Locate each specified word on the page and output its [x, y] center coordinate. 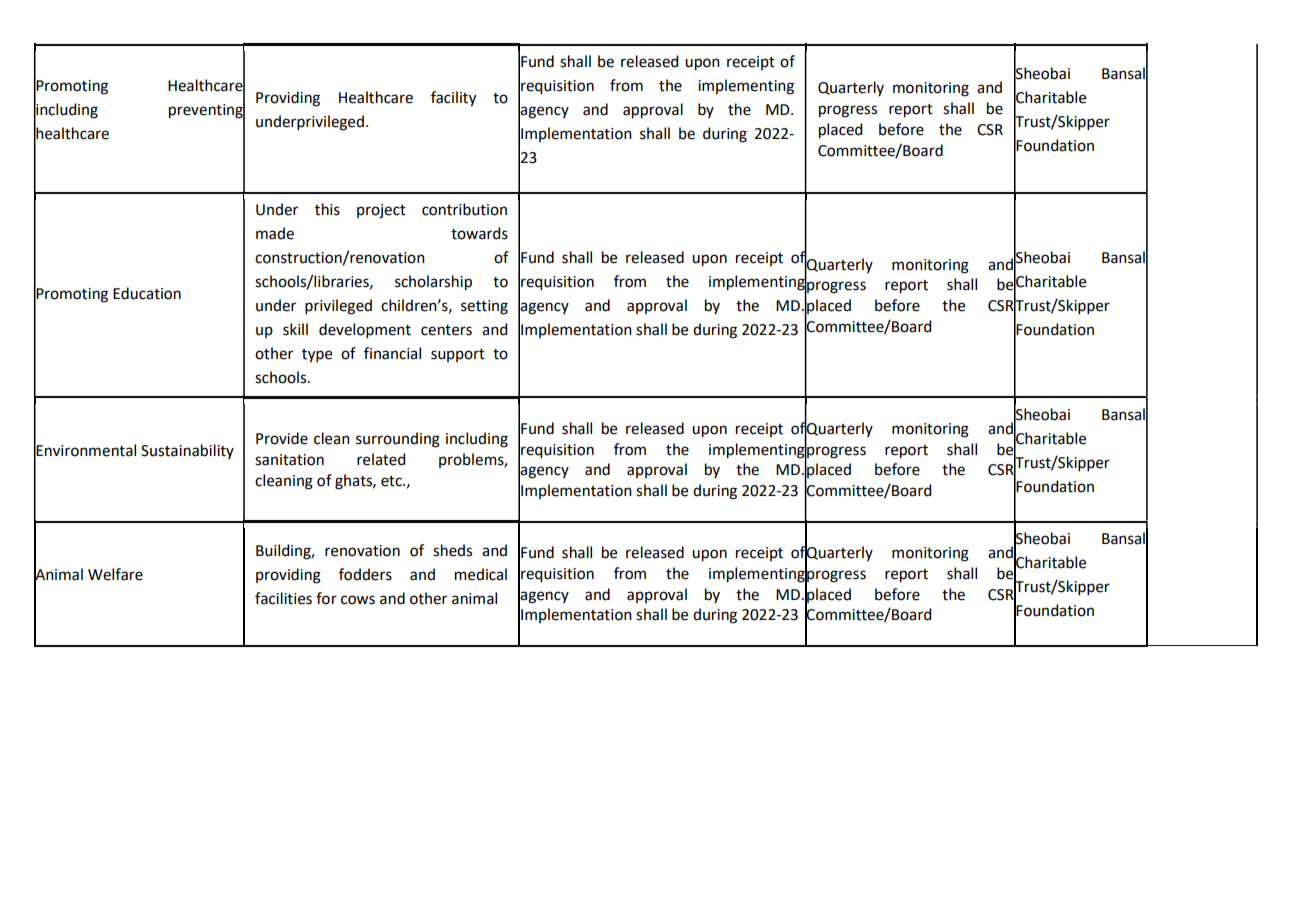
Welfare [115, 574]
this [327, 209]
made [275, 233]
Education [147, 293]
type [317, 356]
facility [453, 99]
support [458, 355]
